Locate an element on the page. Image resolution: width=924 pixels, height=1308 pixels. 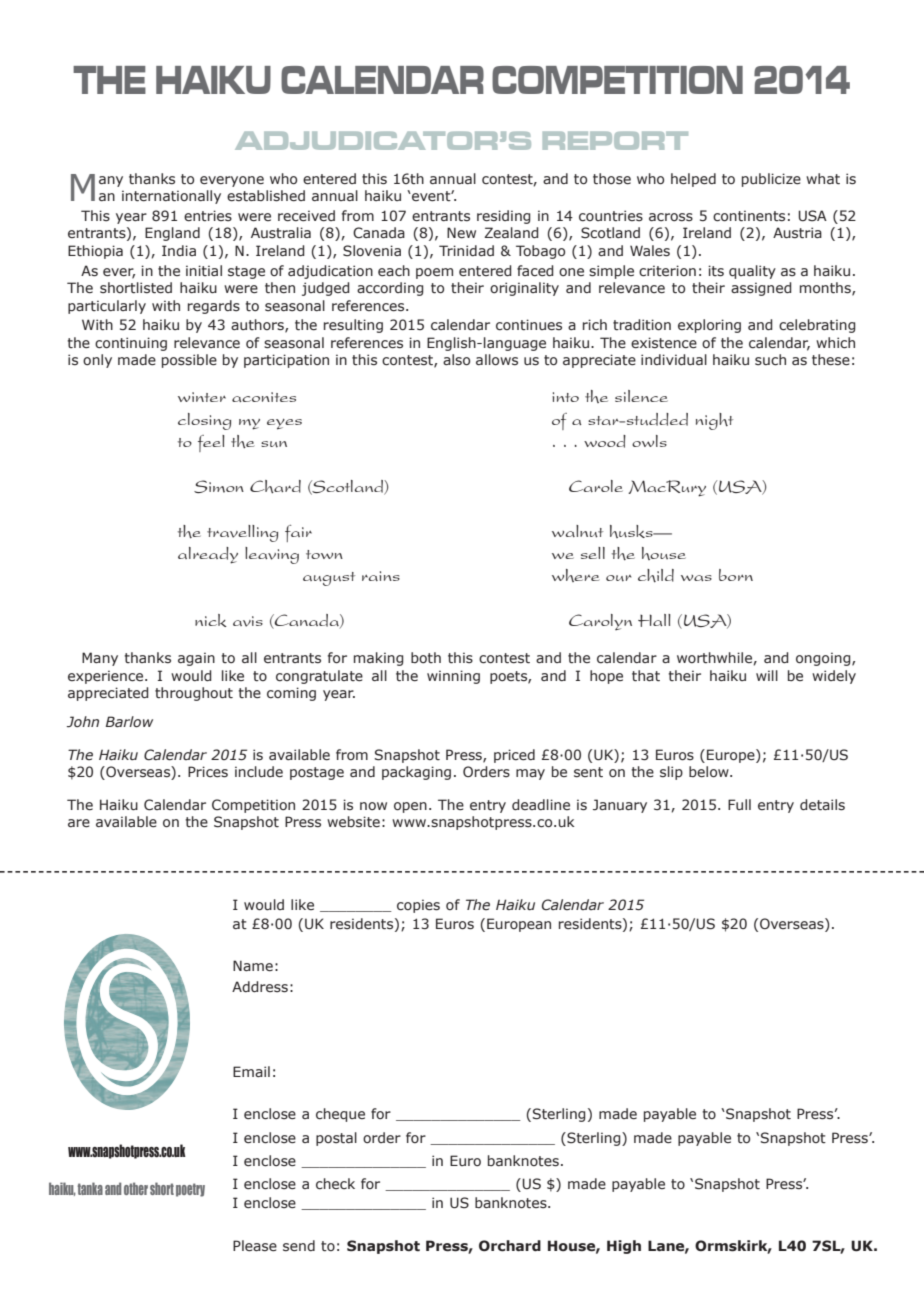
throughout is located at coordinates (194, 694).
